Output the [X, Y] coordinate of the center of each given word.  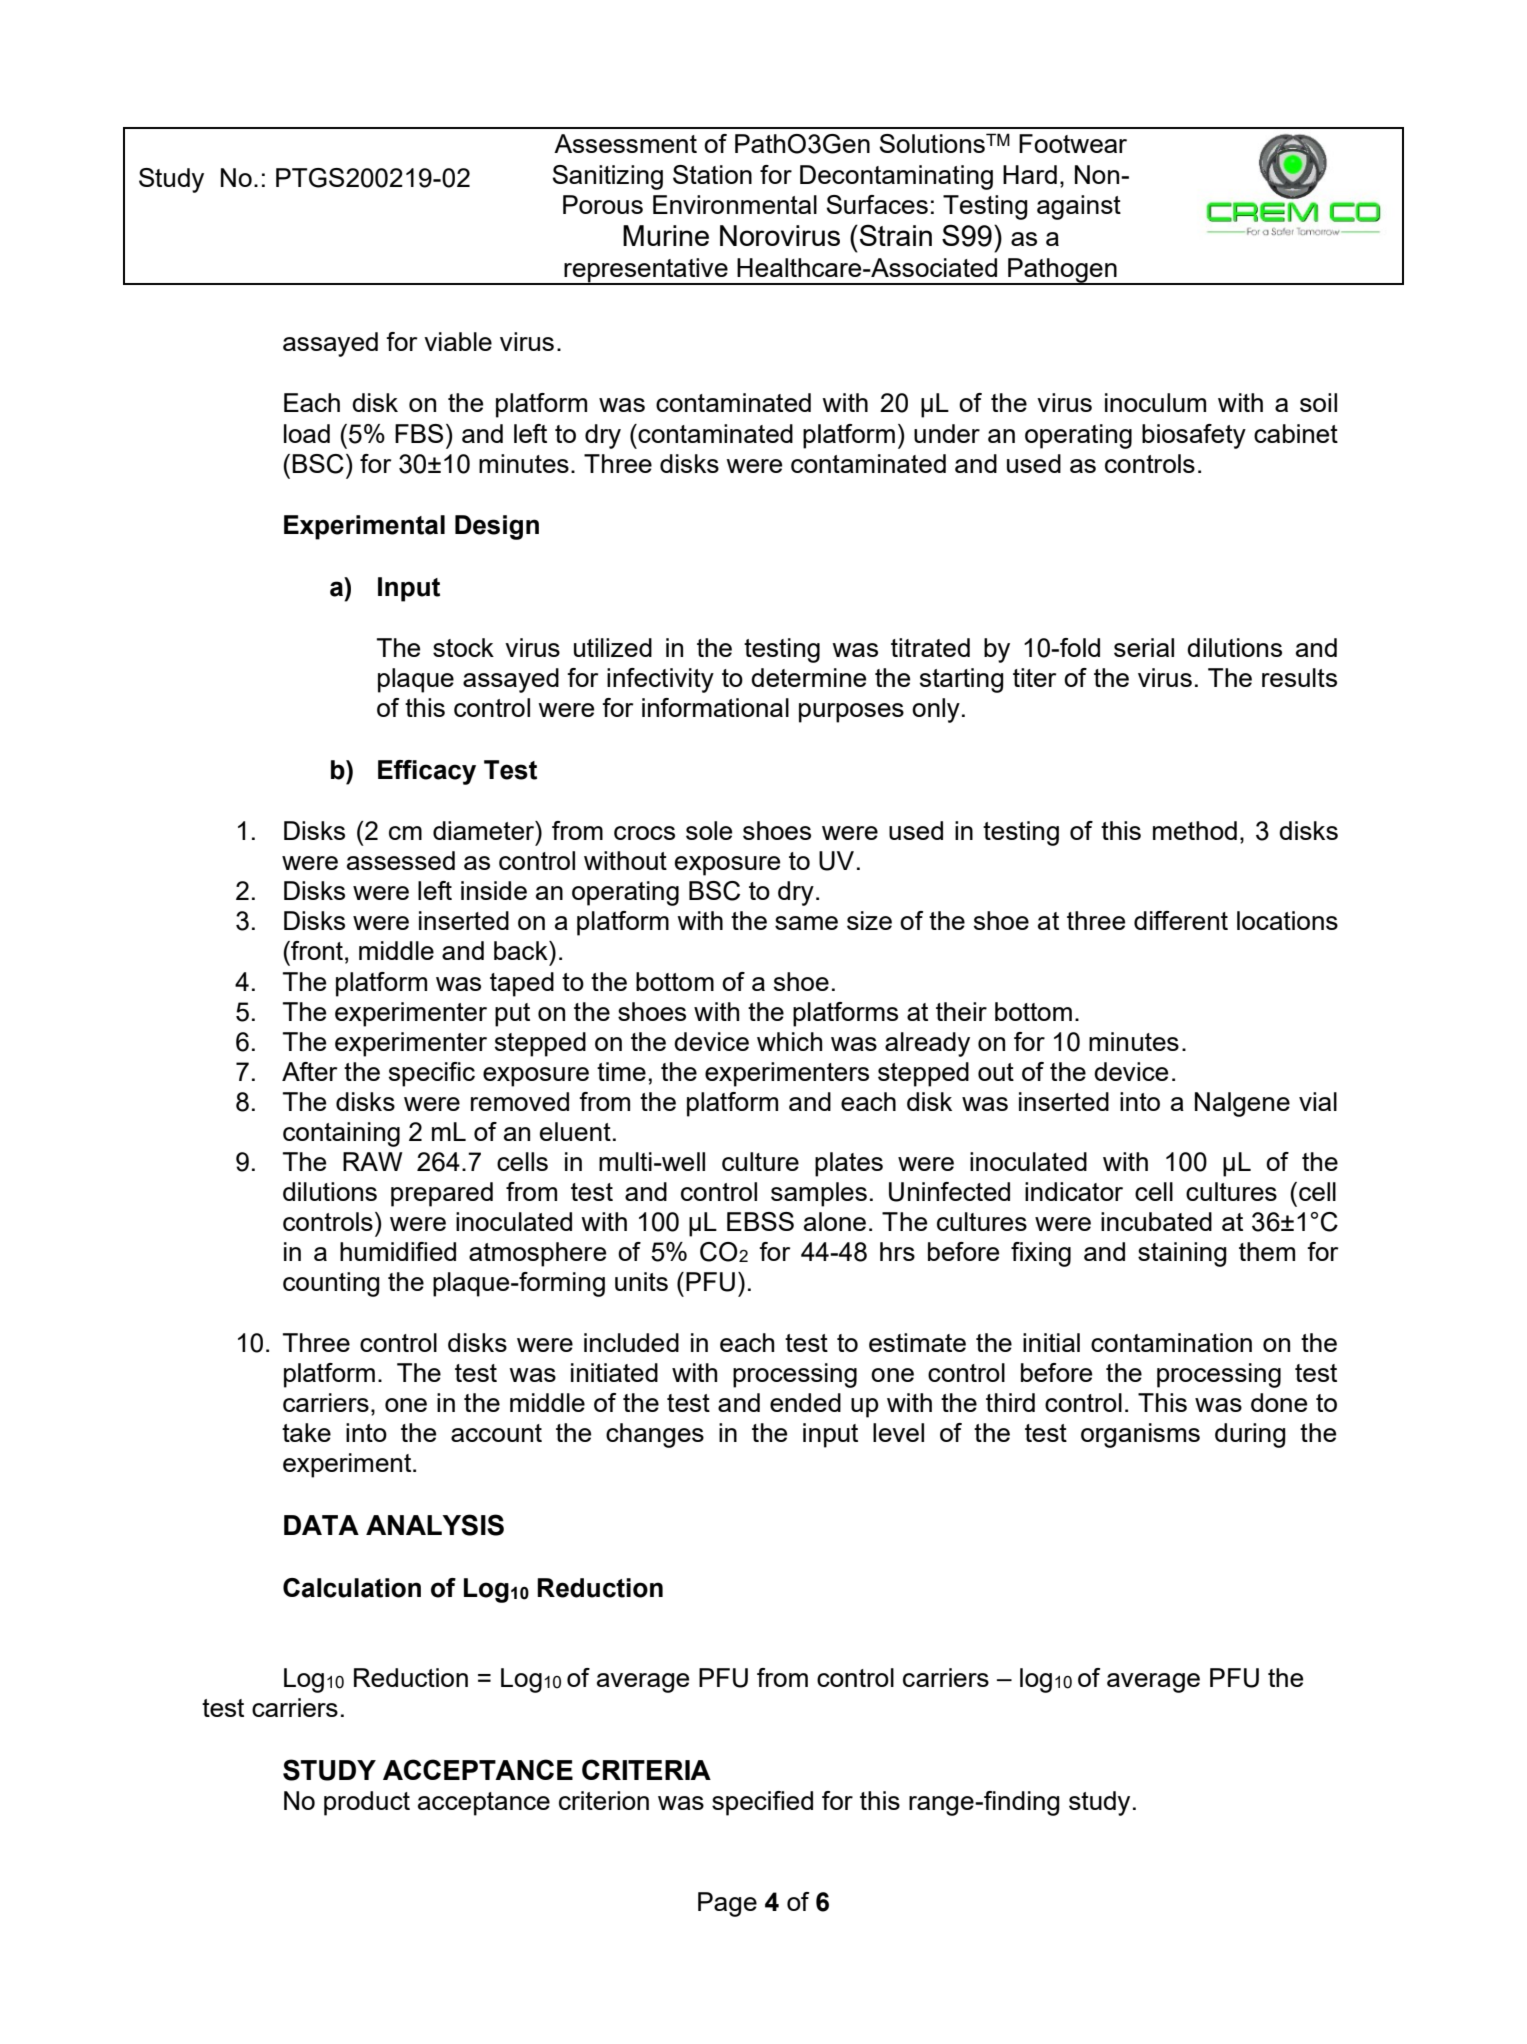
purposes [851, 713]
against [1079, 207]
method [1195, 830]
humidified [398, 1251]
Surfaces [877, 204]
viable [458, 341]
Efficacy [427, 772]
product [367, 1803]
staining [1182, 1254]
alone [835, 1221]
